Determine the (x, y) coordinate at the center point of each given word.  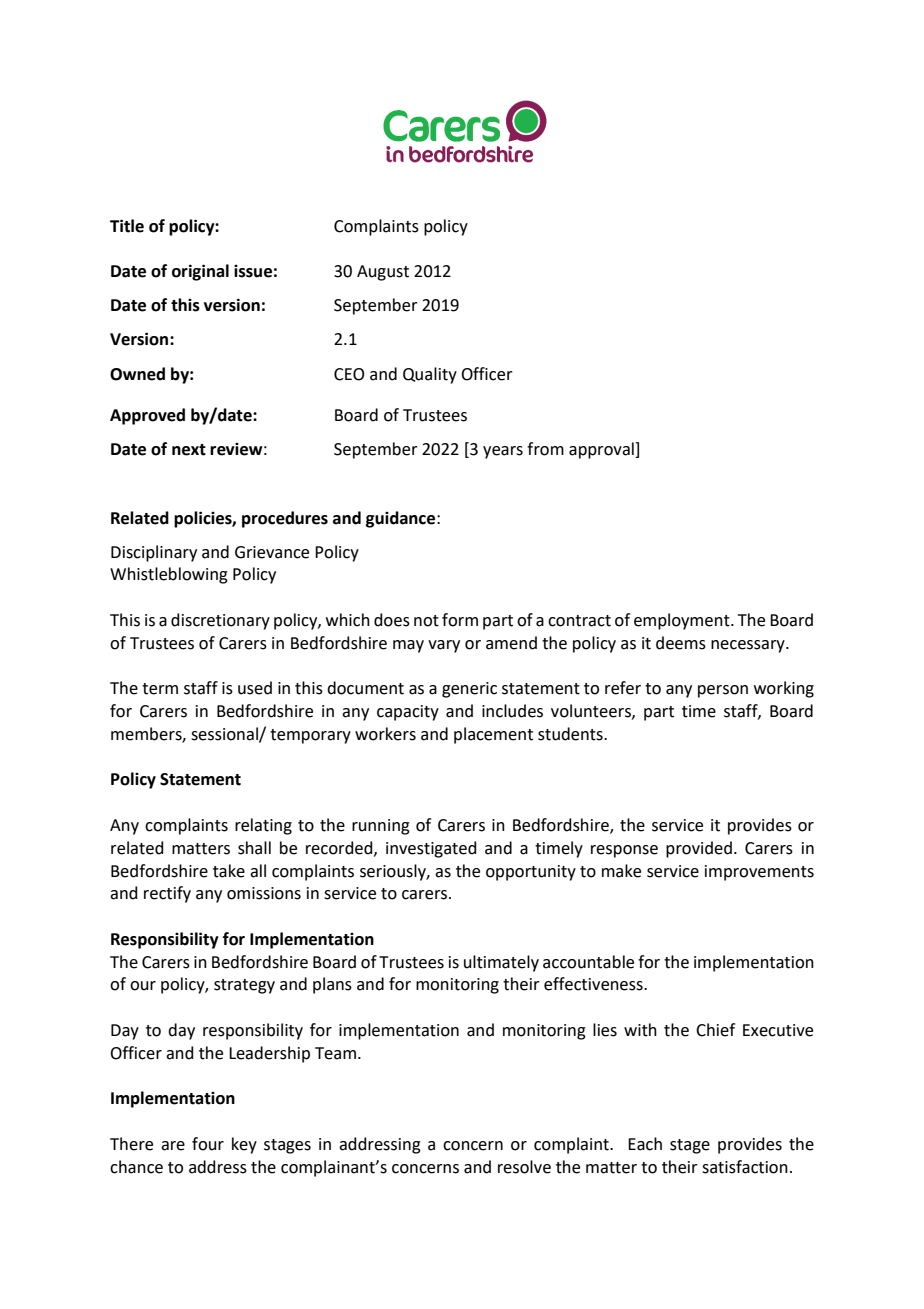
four (208, 1144)
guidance (402, 519)
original (200, 272)
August (383, 273)
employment (683, 621)
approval (602, 450)
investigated (431, 849)
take (229, 871)
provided (699, 849)
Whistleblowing (169, 575)
